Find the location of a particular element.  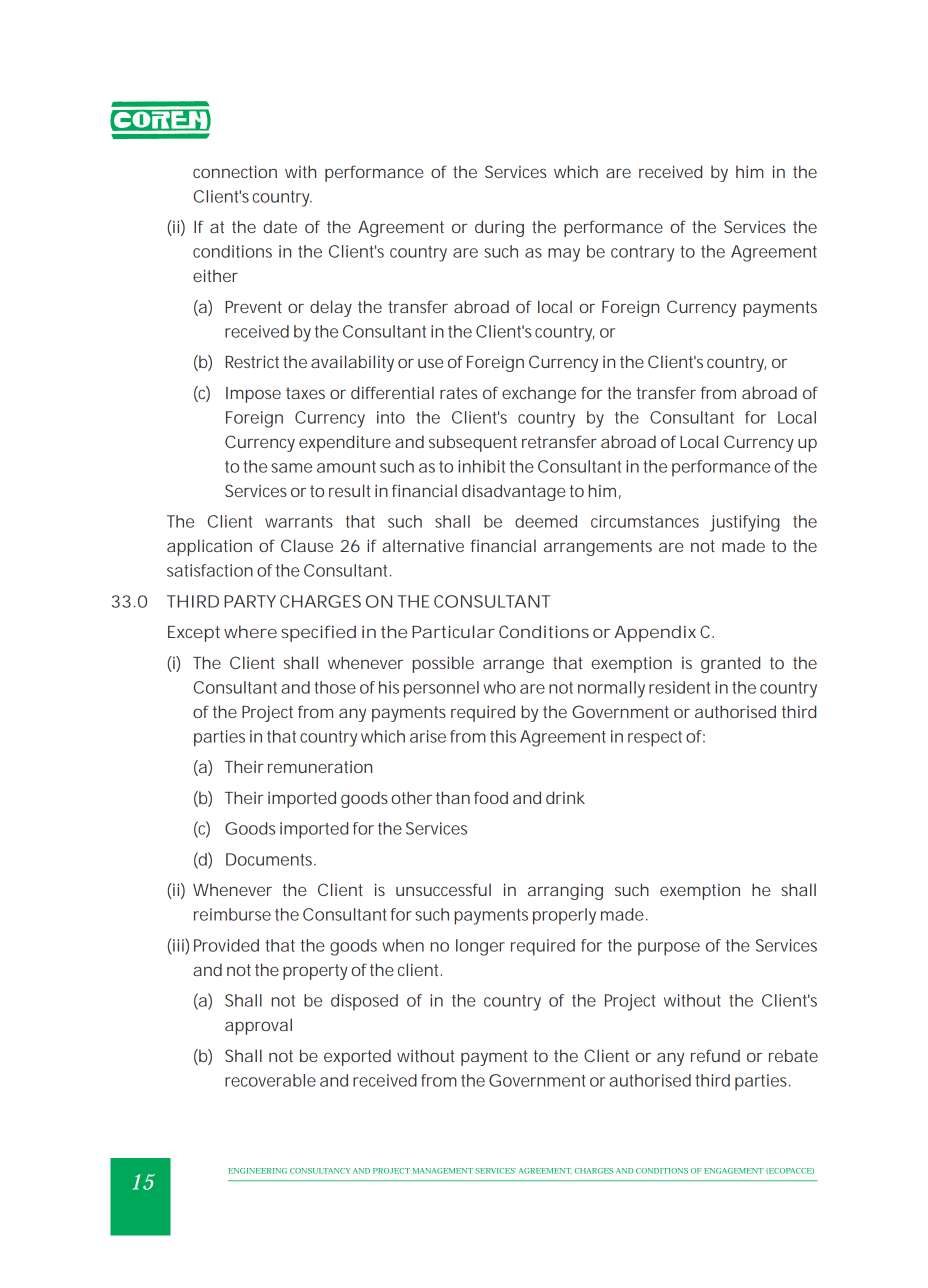

Impose is located at coordinates (253, 395).
